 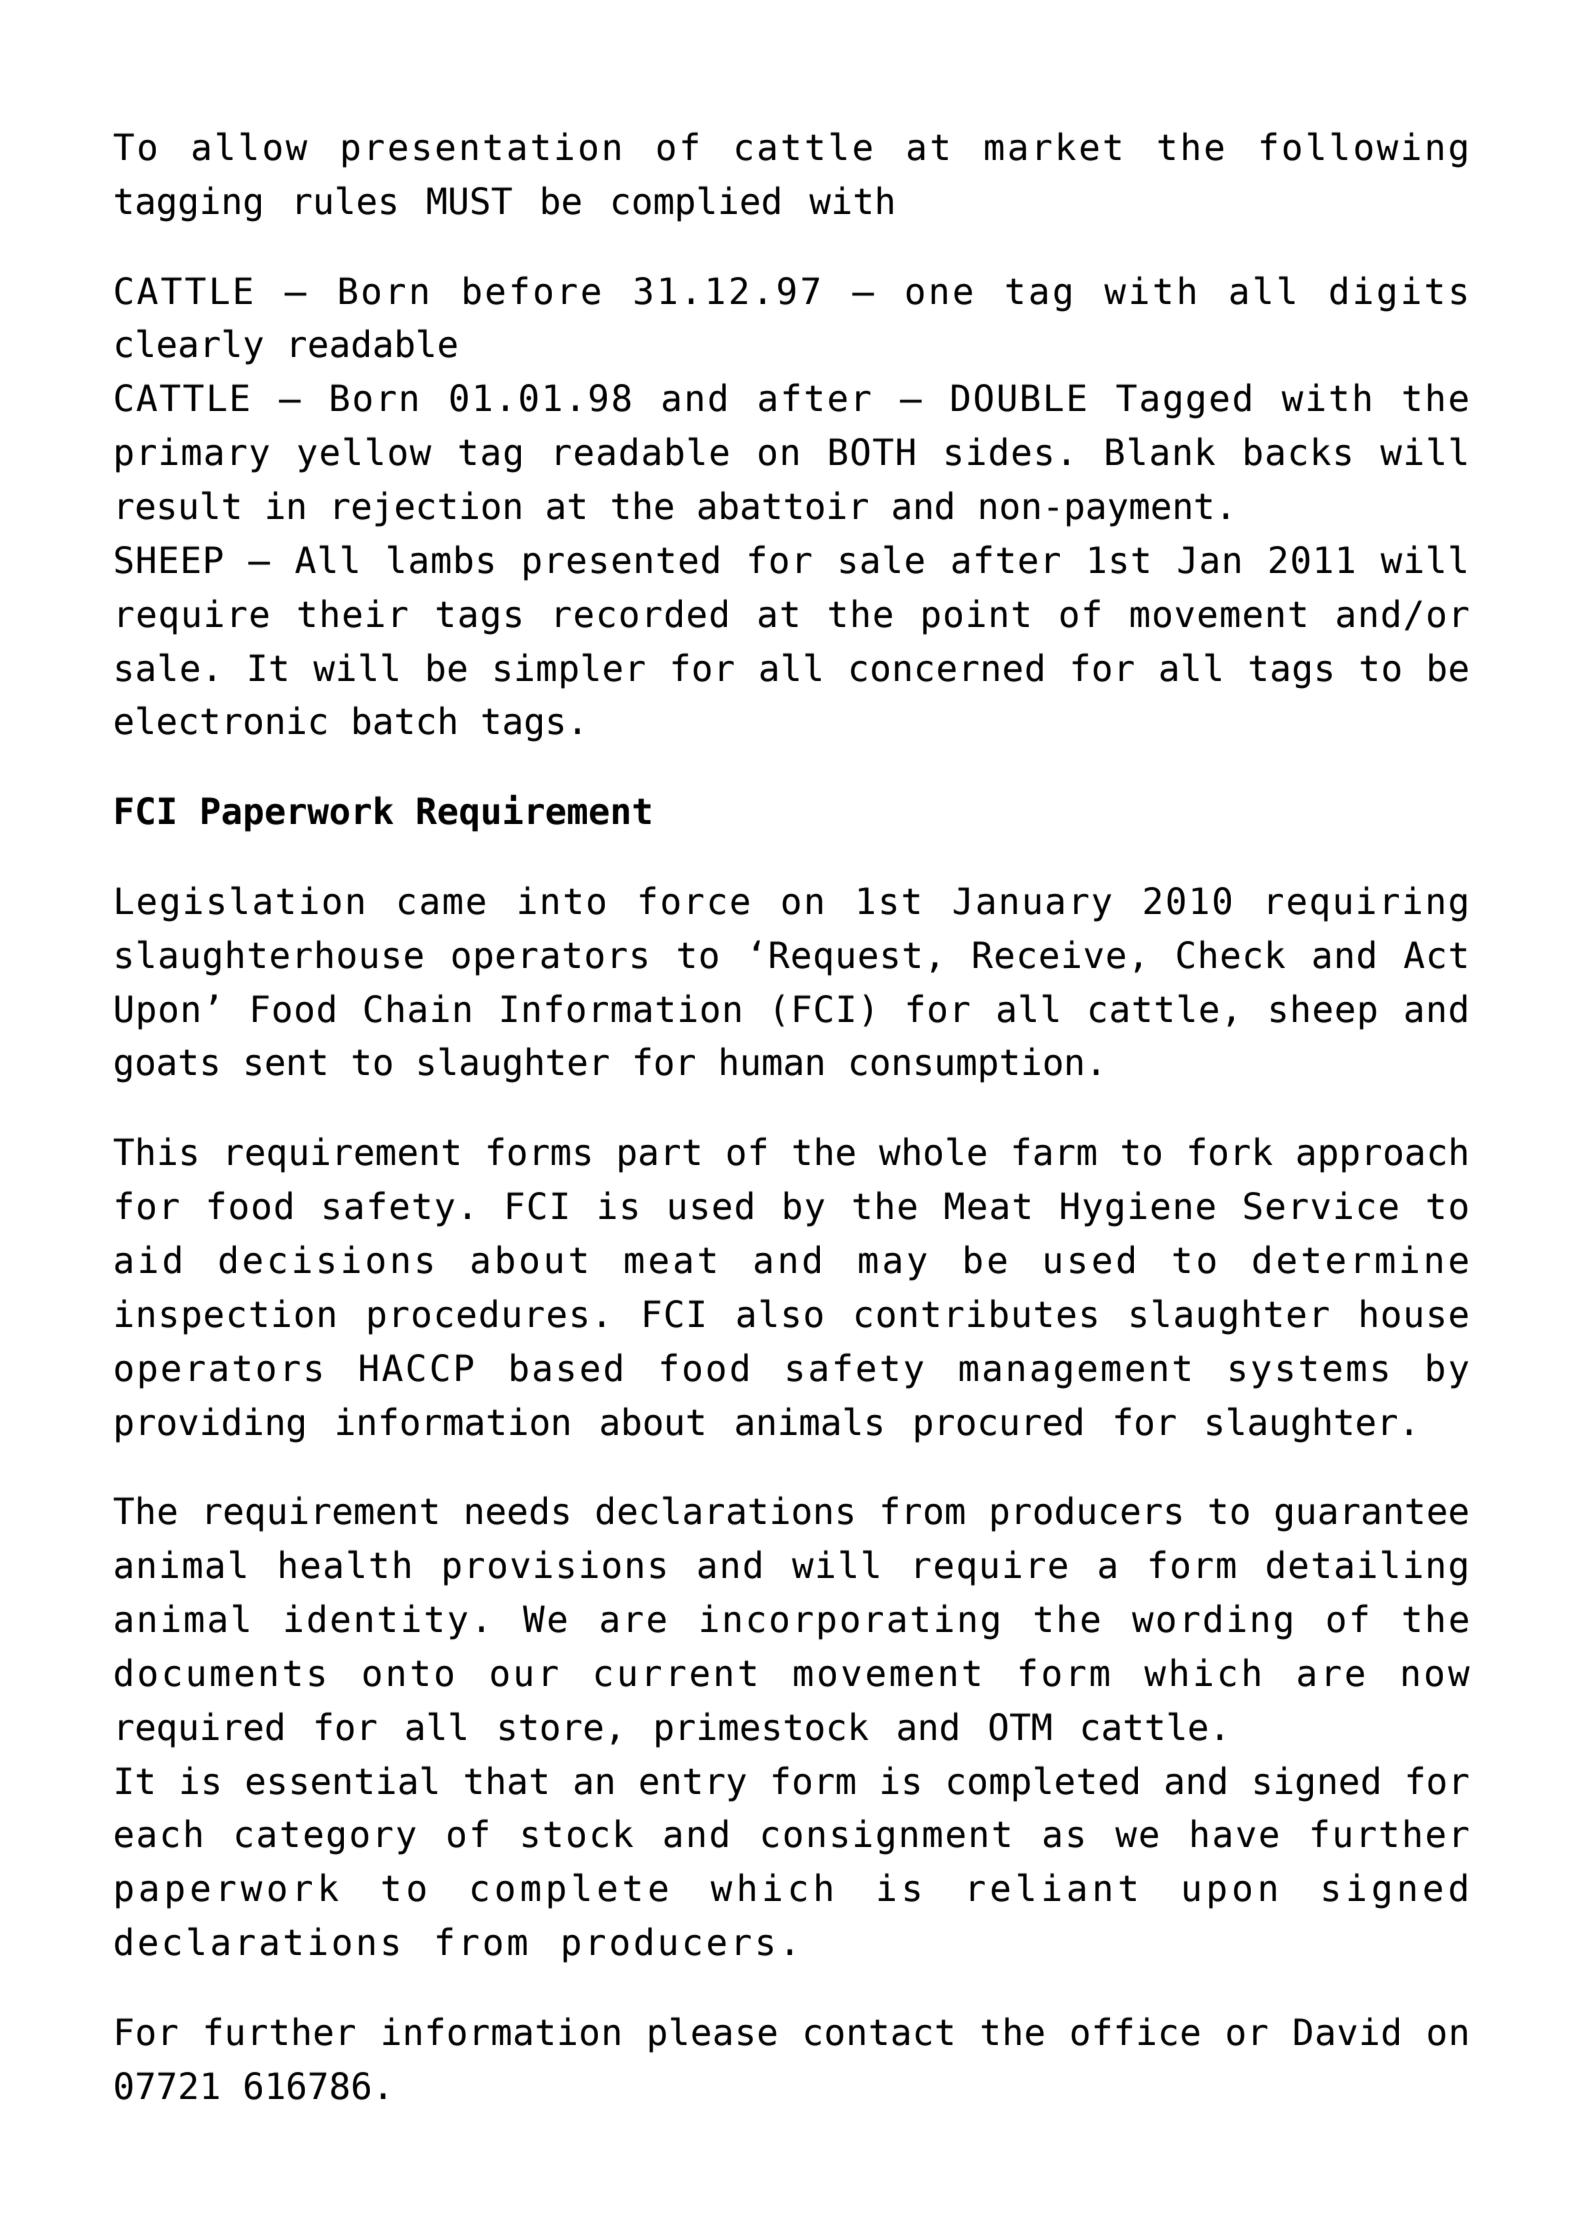 What do you see at coordinates (772, 1061) in the page?
I see `human` at bounding box center [772, 1061].
